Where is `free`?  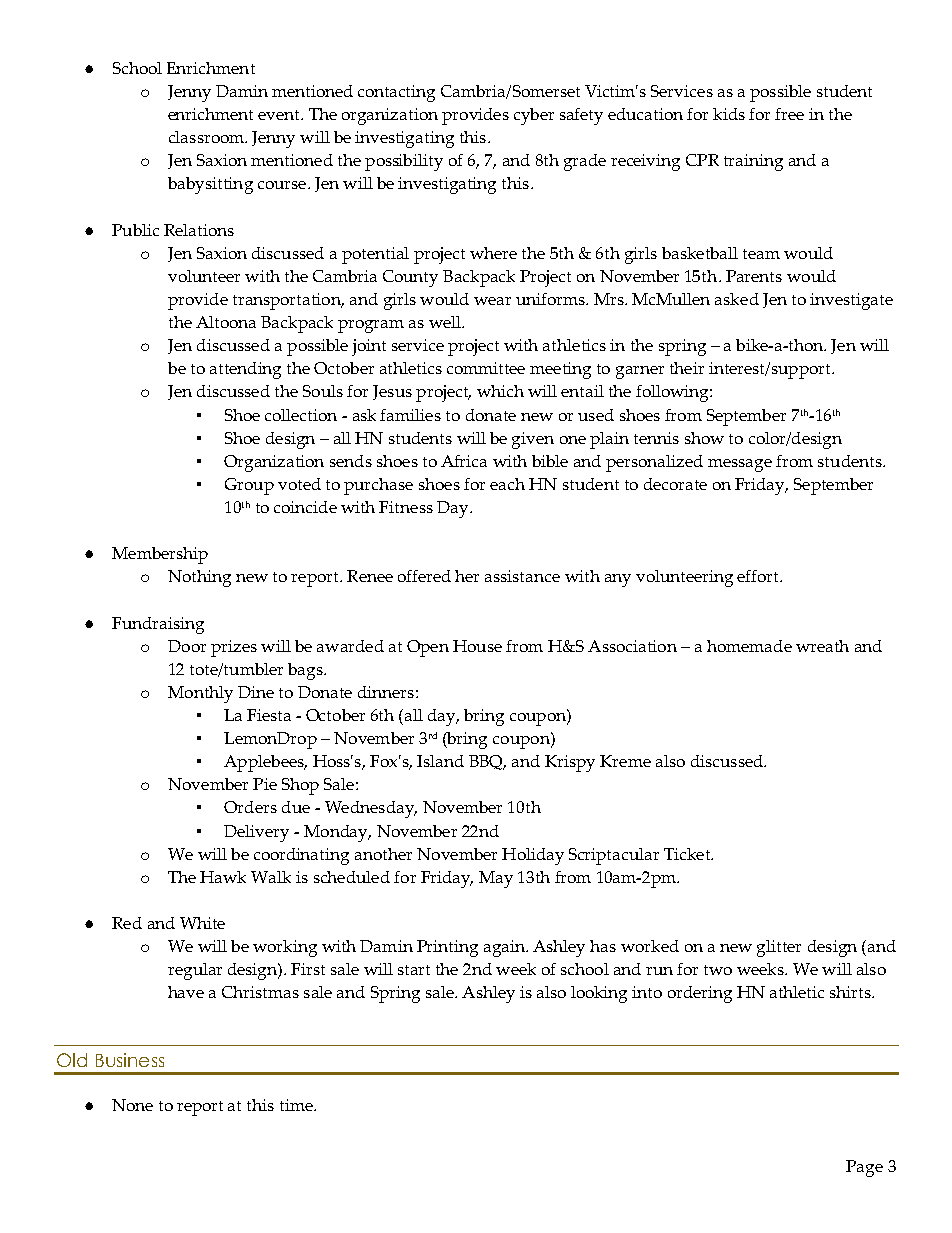 free is located at coordinates (789, 114).
